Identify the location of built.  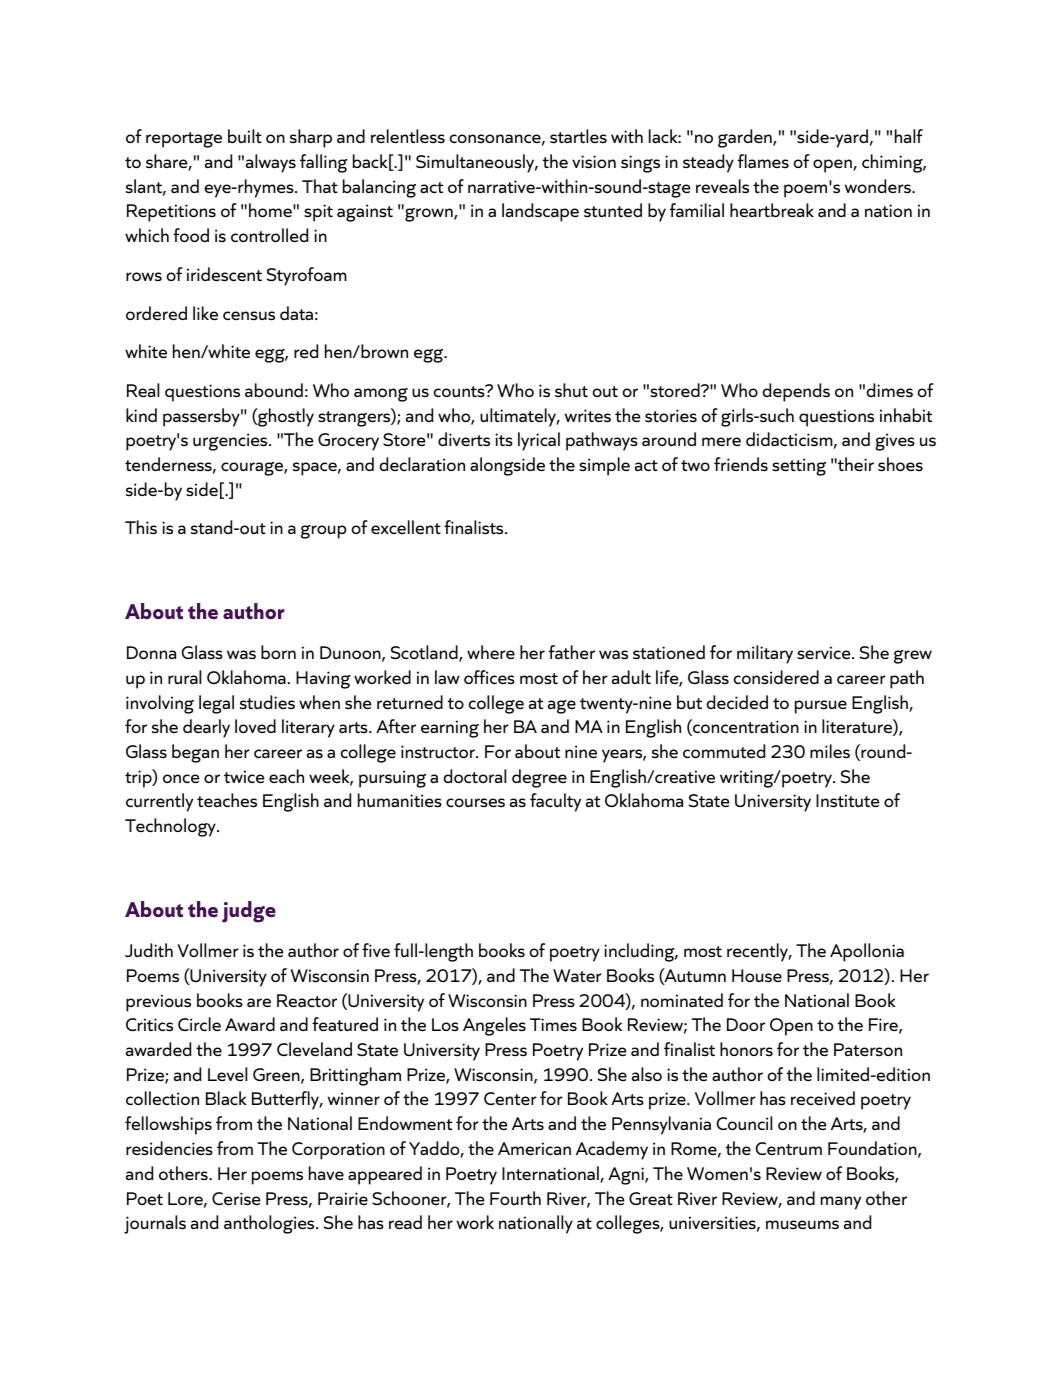
(245, 136).
